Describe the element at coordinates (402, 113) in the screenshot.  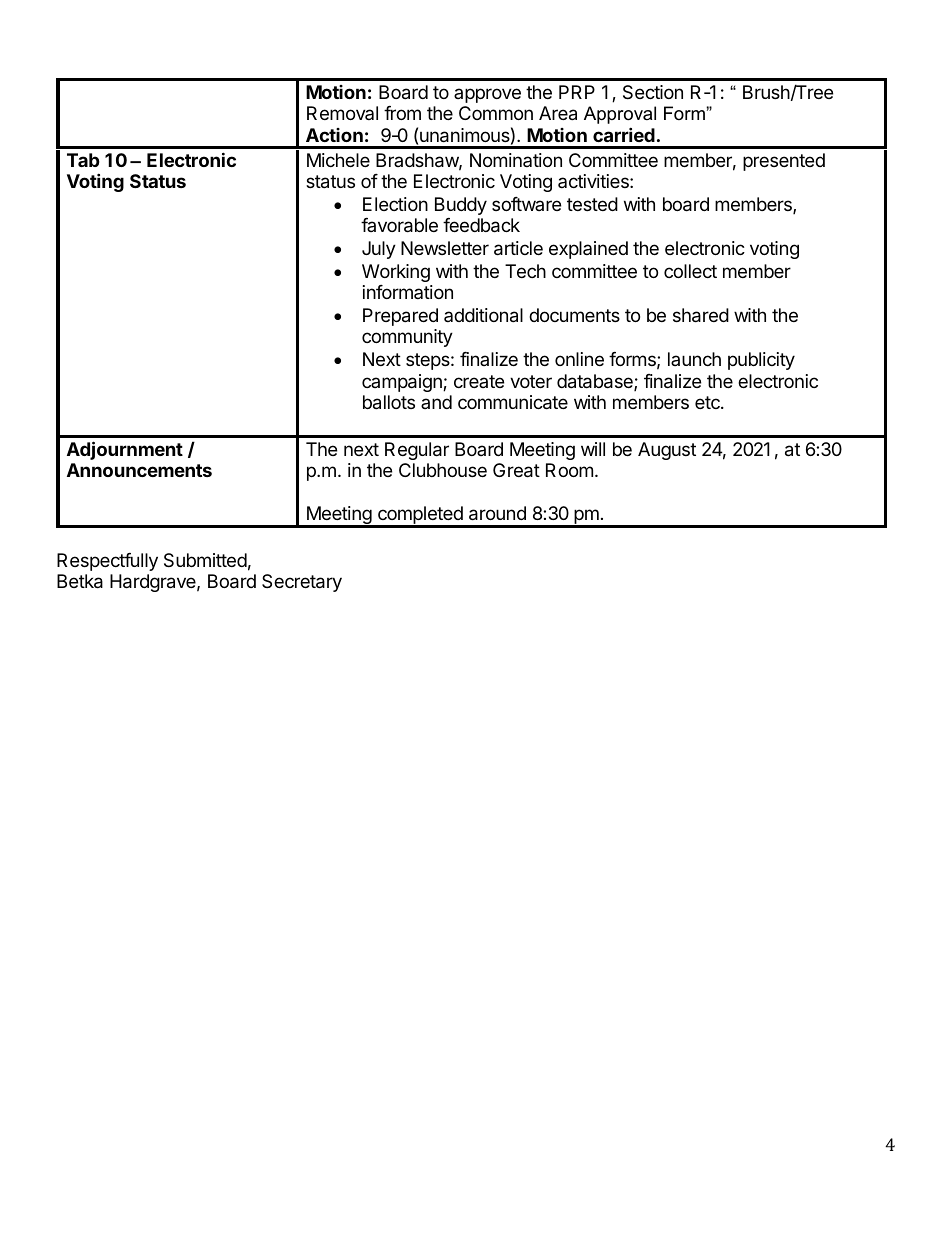
I see `from` at that location.
